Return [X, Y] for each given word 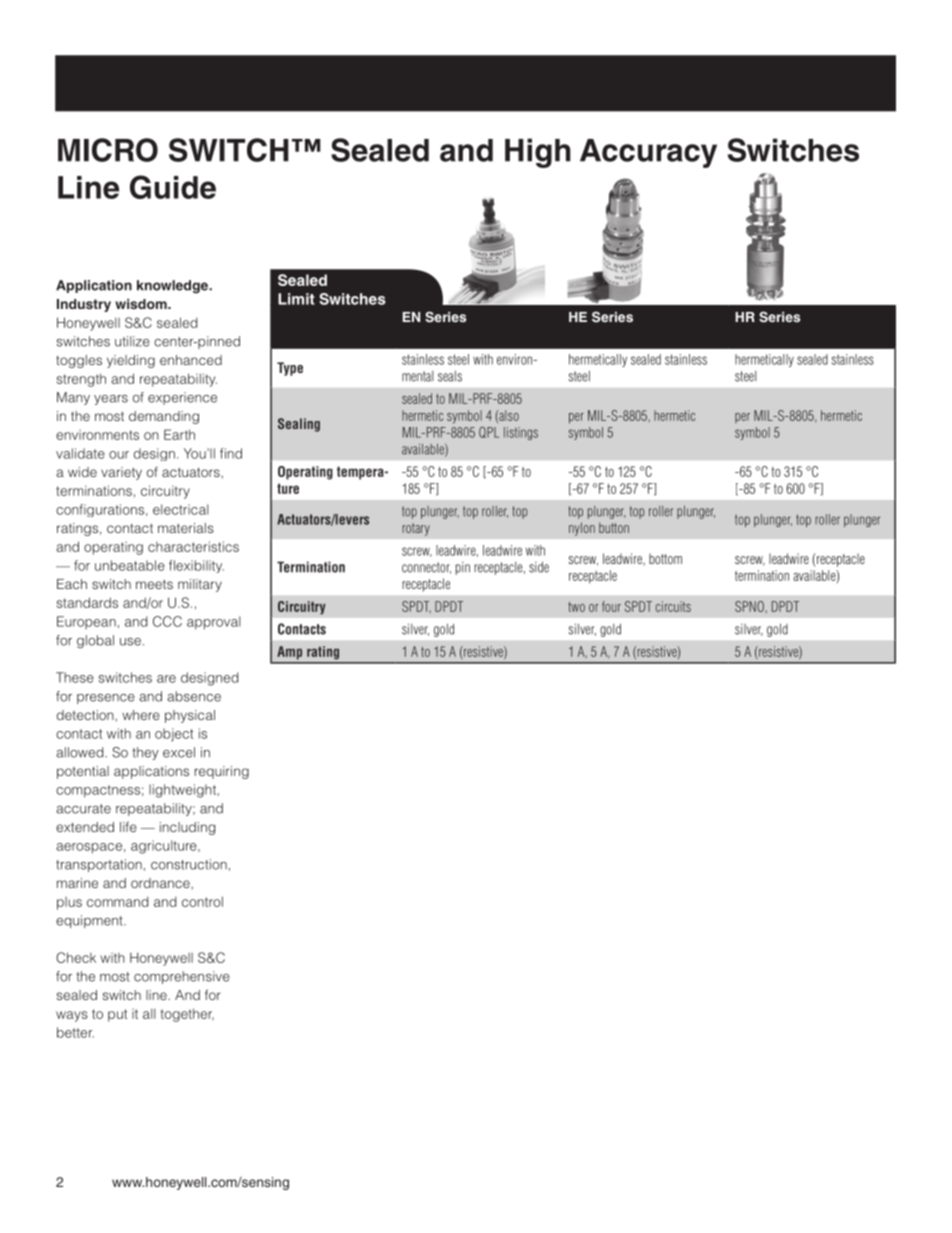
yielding [131, 361]
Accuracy [648, 153]
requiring [222, 772]
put [117, 1015]
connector [426, 568]
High [538, 153]
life [128, 826]
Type [290, 369]
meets [154, 584]
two [576, 607]
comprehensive [182, 977]
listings [521, 433]
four [611, 606]
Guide [173, 187]
